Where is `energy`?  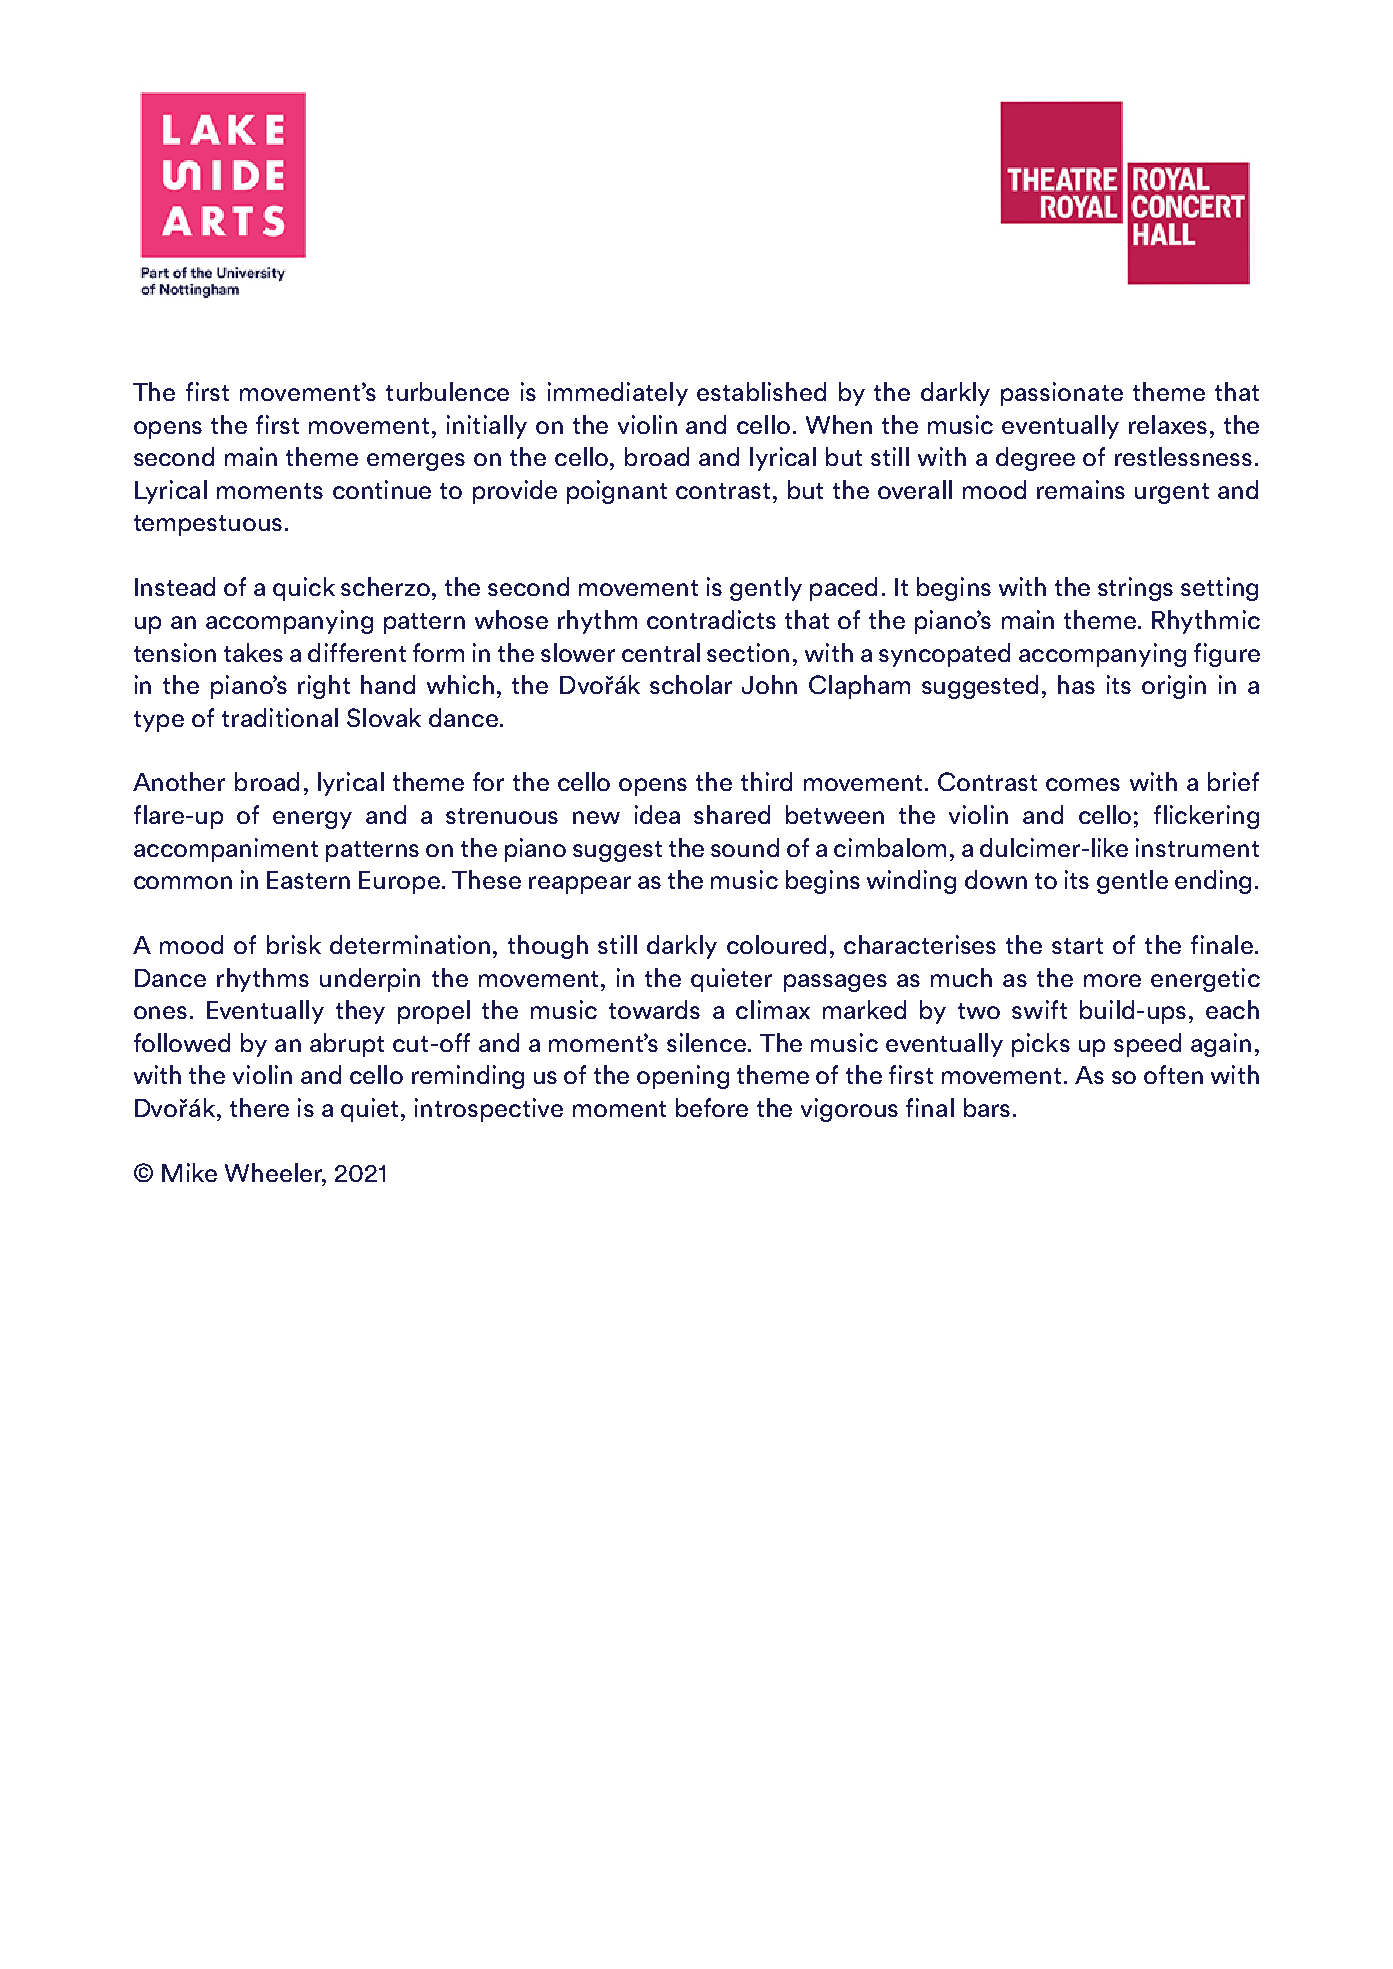 energy is located at coordinates (312, 820).
